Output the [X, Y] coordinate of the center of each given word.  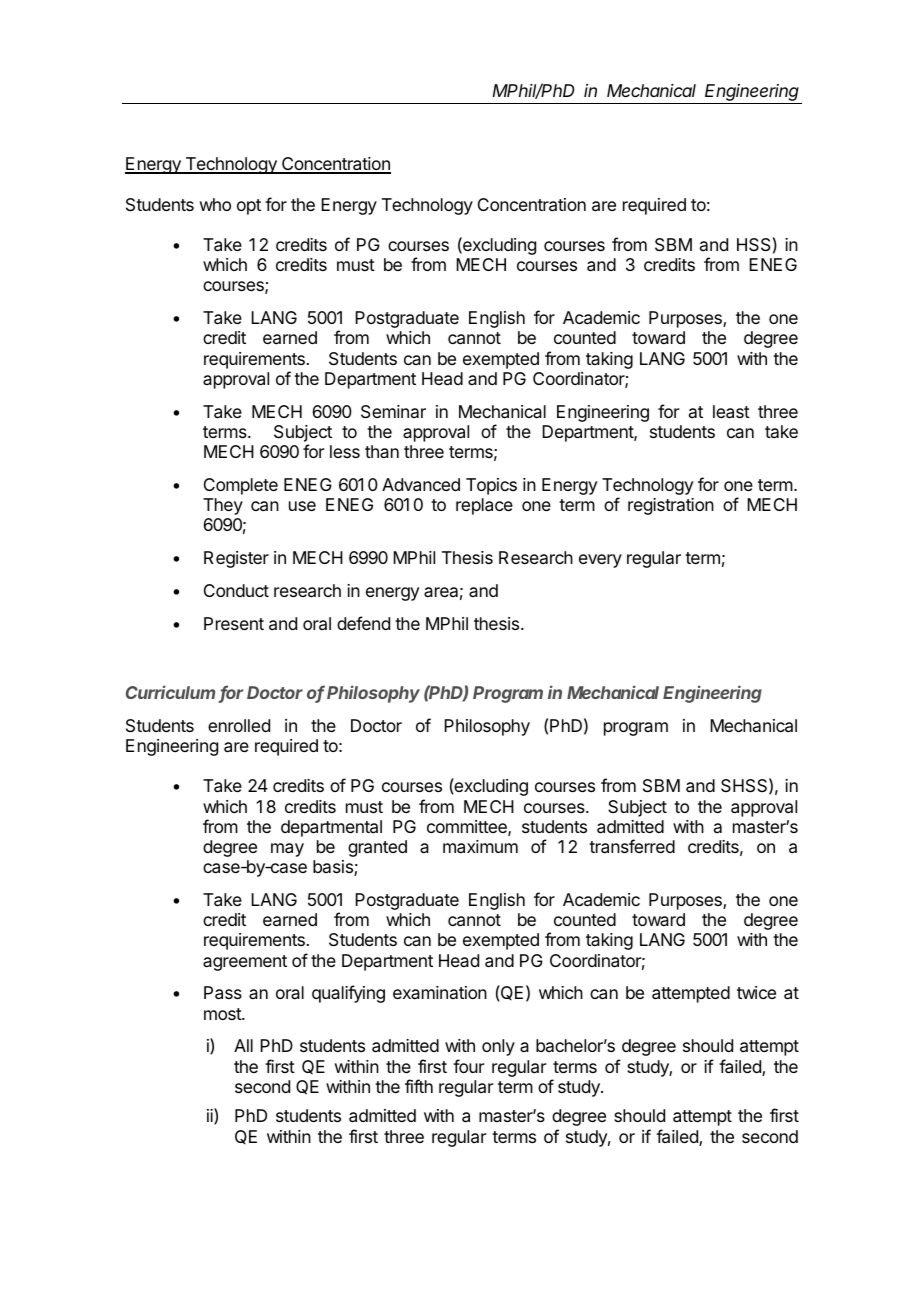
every [600, 561]
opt [249, 207]
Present [234, 623]
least [731, 412]
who [215, 204]
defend [363, 623]
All [243, 1045]
